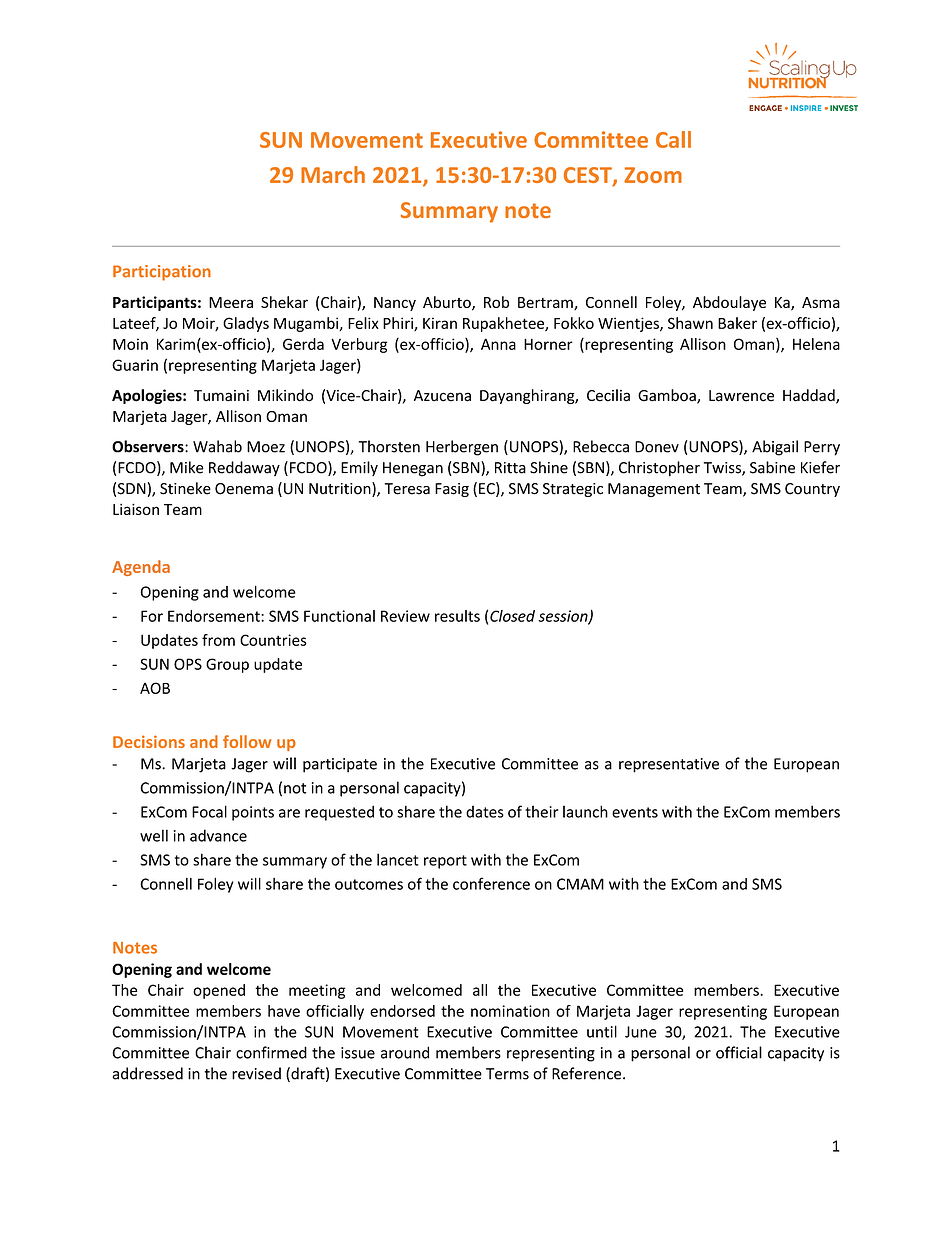 This image has width=952, height=1233. Describe the element at coordinates (669, 765) in the image. I see `representative` at that location.
